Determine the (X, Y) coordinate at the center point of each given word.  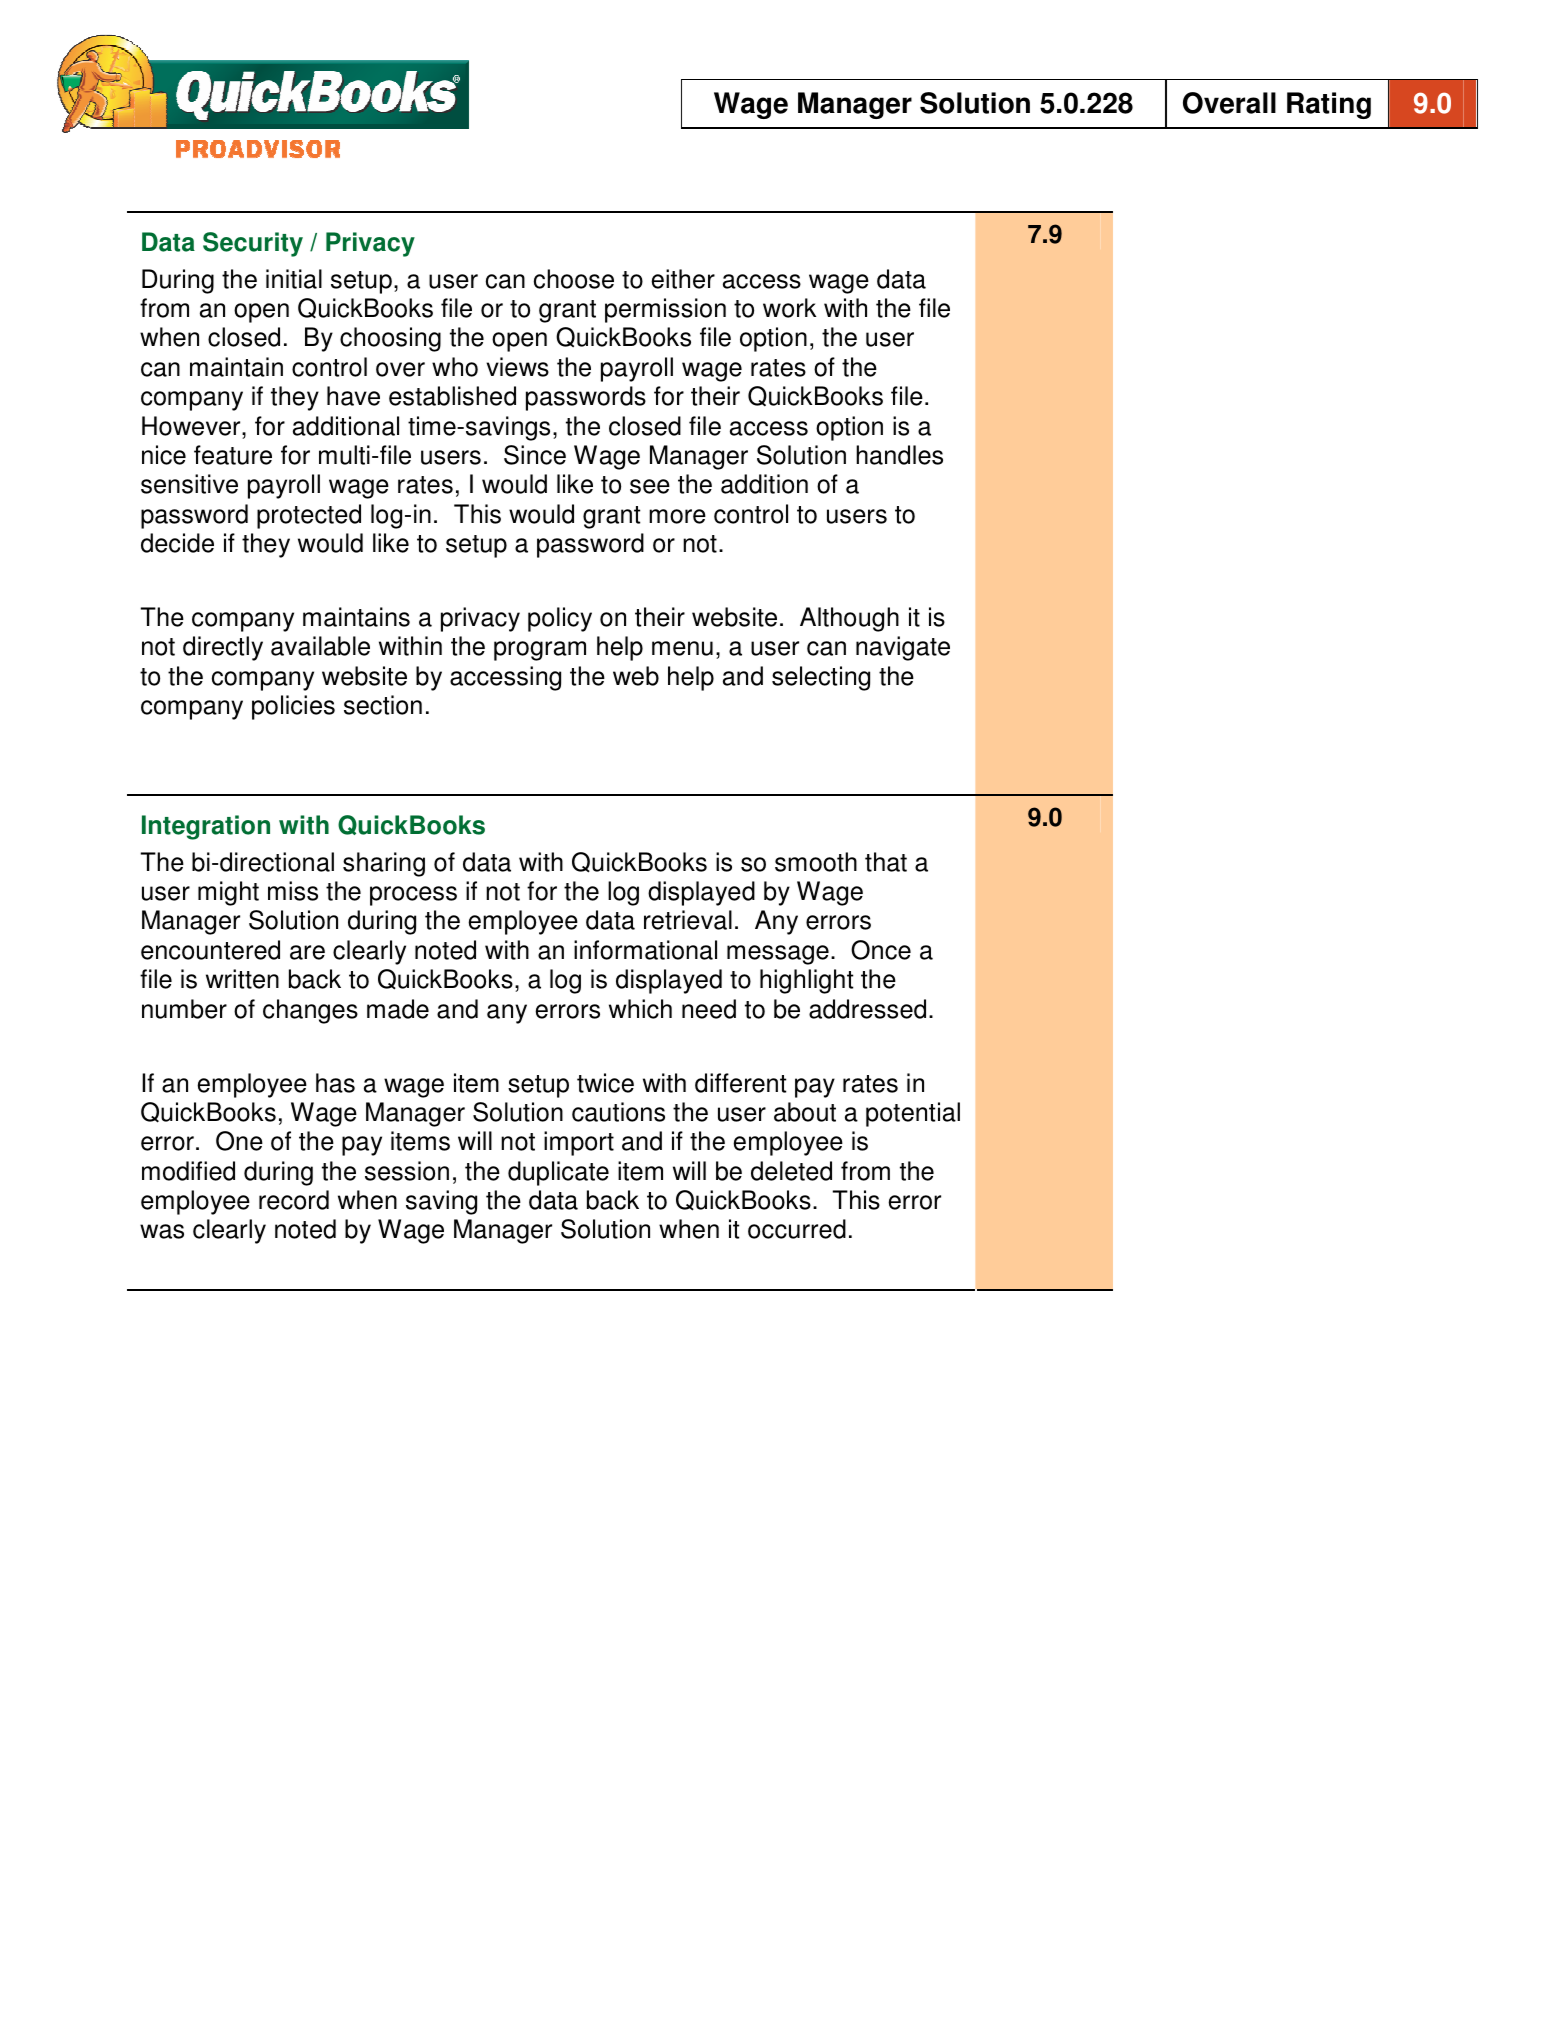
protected (309, 516)
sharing (384, 864)
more (677, 516)
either (683, 279)
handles (899, 455)
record (294, 1200)
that (886, 862)
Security (253, 244)
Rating (1329, 105)
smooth (816, 862)
